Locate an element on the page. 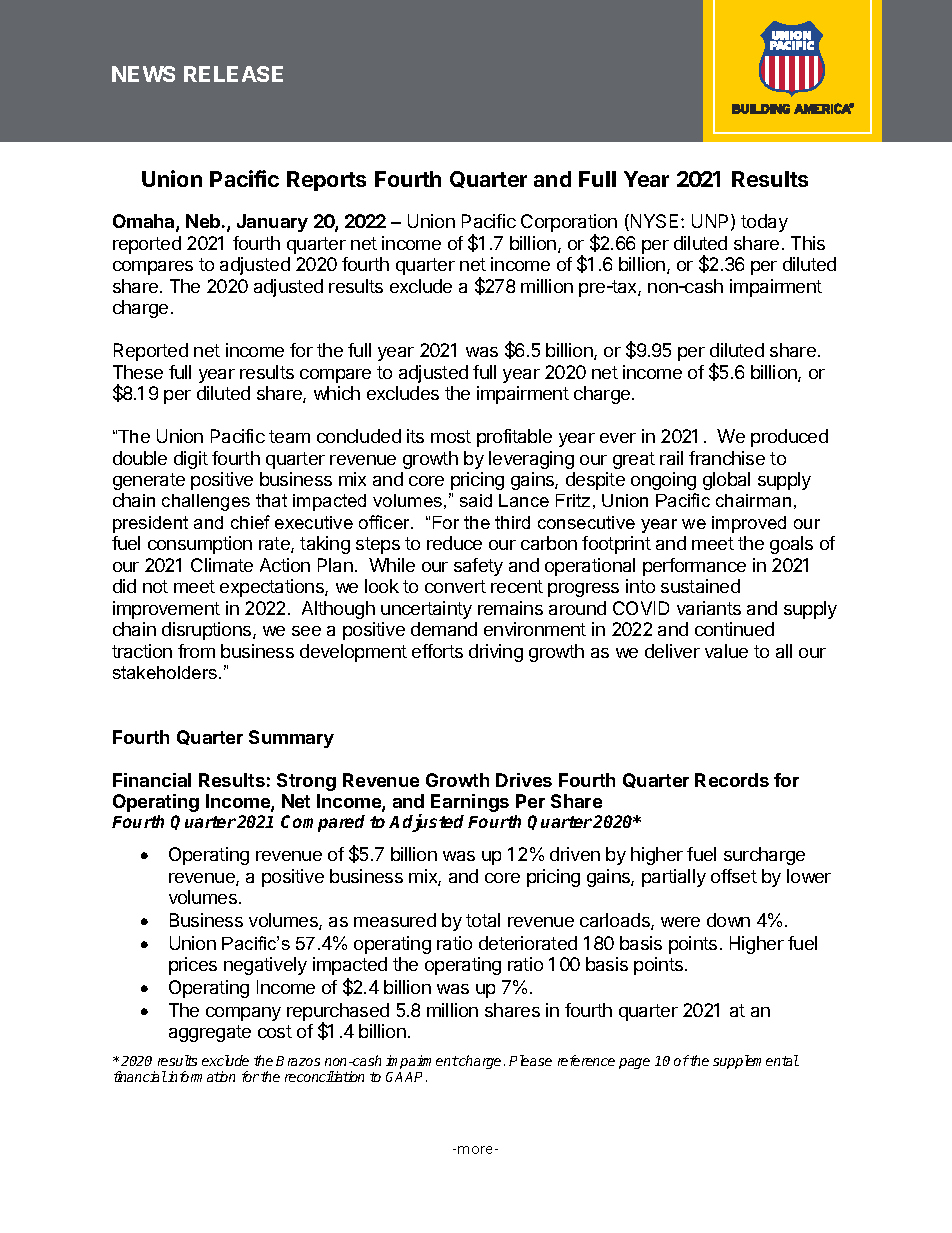 This image has height=1233, width=952. most is located at coordinates (451, 436).
